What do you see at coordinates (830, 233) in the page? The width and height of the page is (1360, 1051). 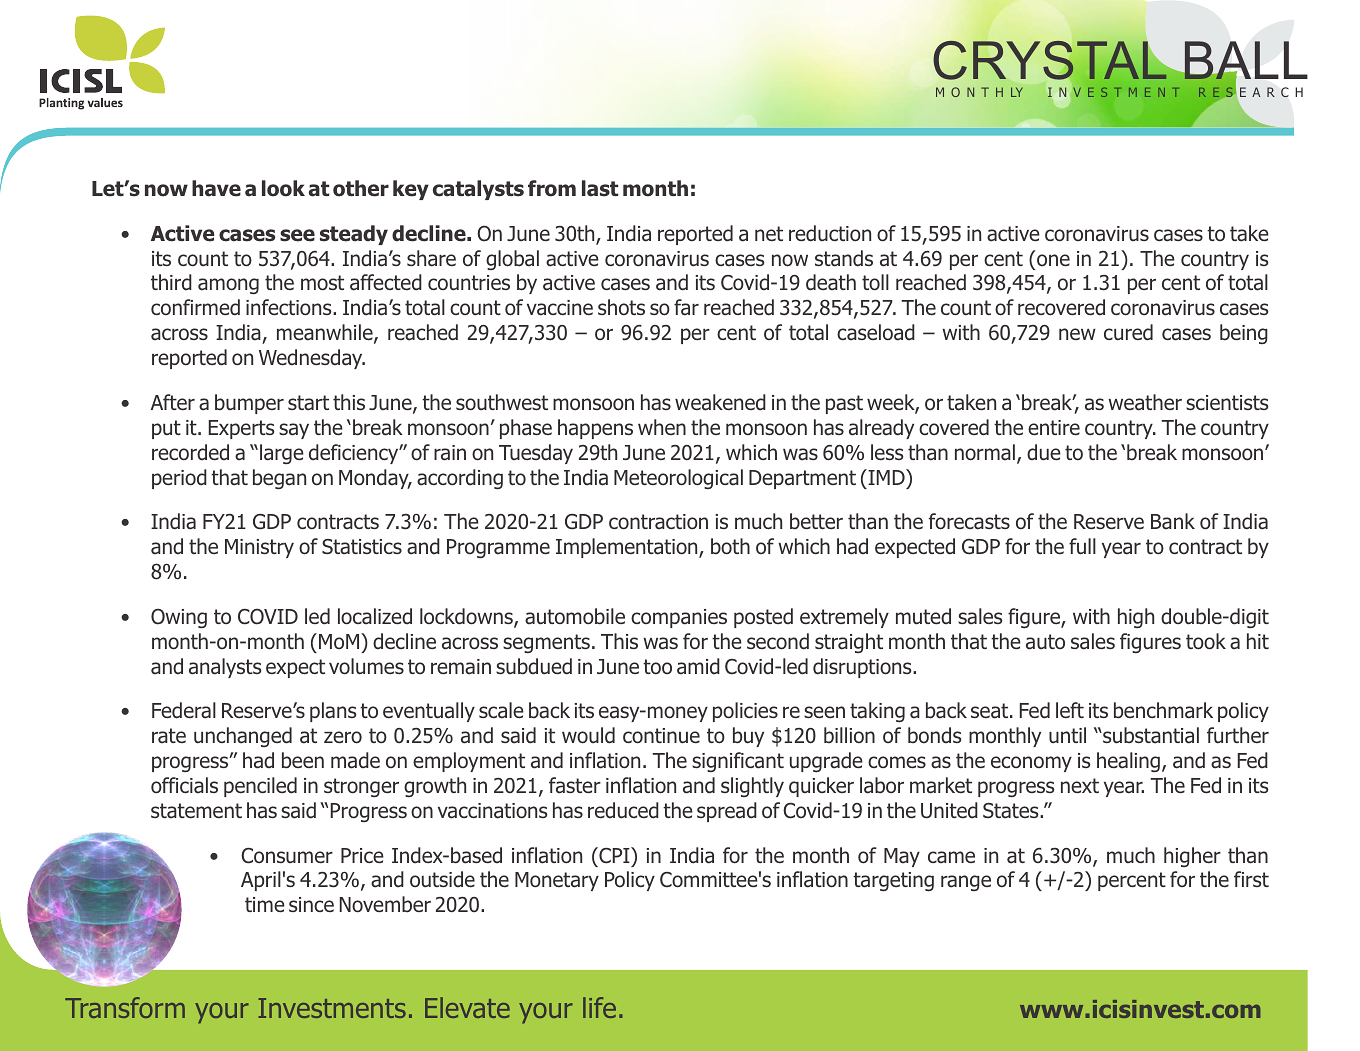 I see `reduction` at bounding box center [830, 233].
